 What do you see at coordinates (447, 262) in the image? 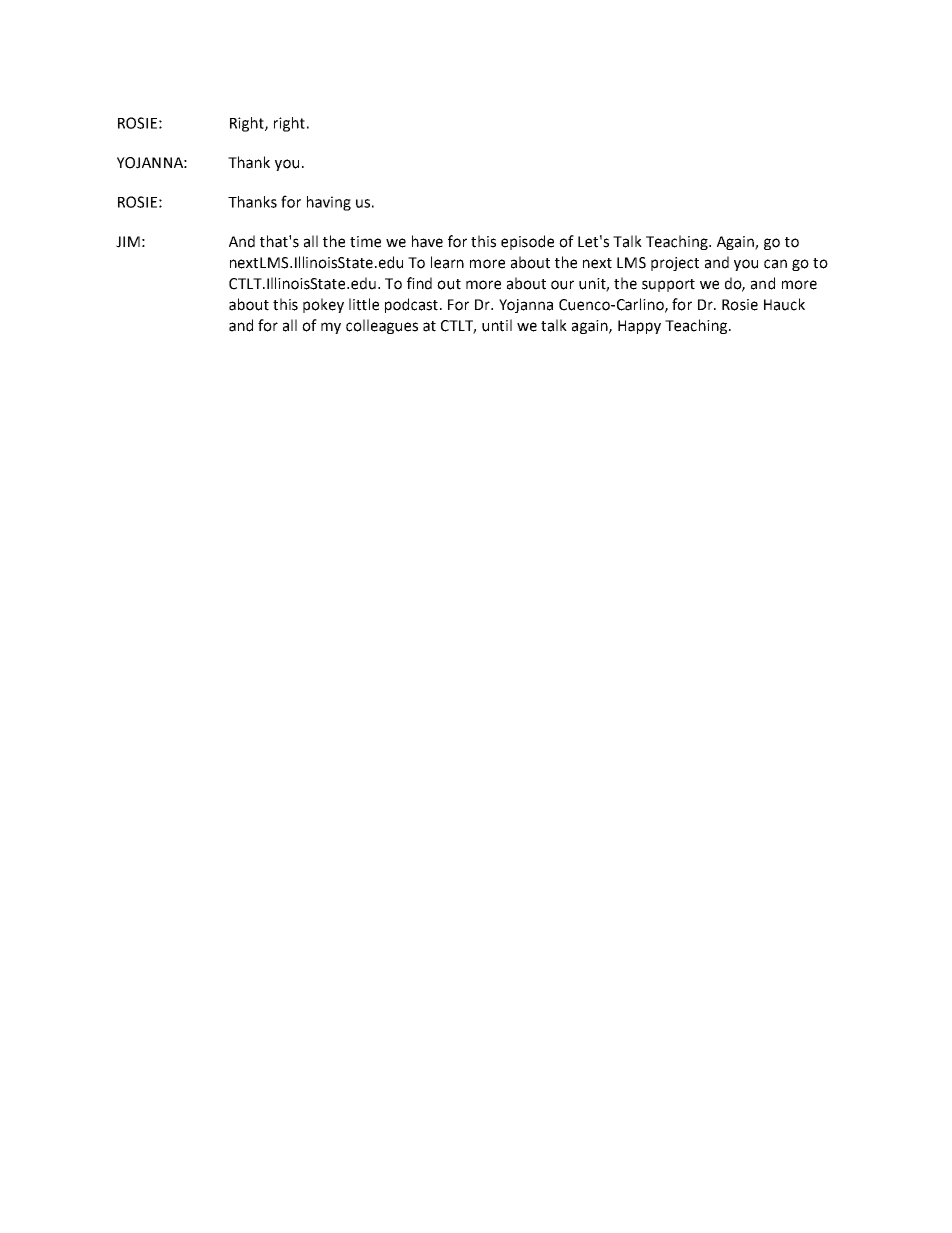
I see `learn` at bounding box center [447, 262].
